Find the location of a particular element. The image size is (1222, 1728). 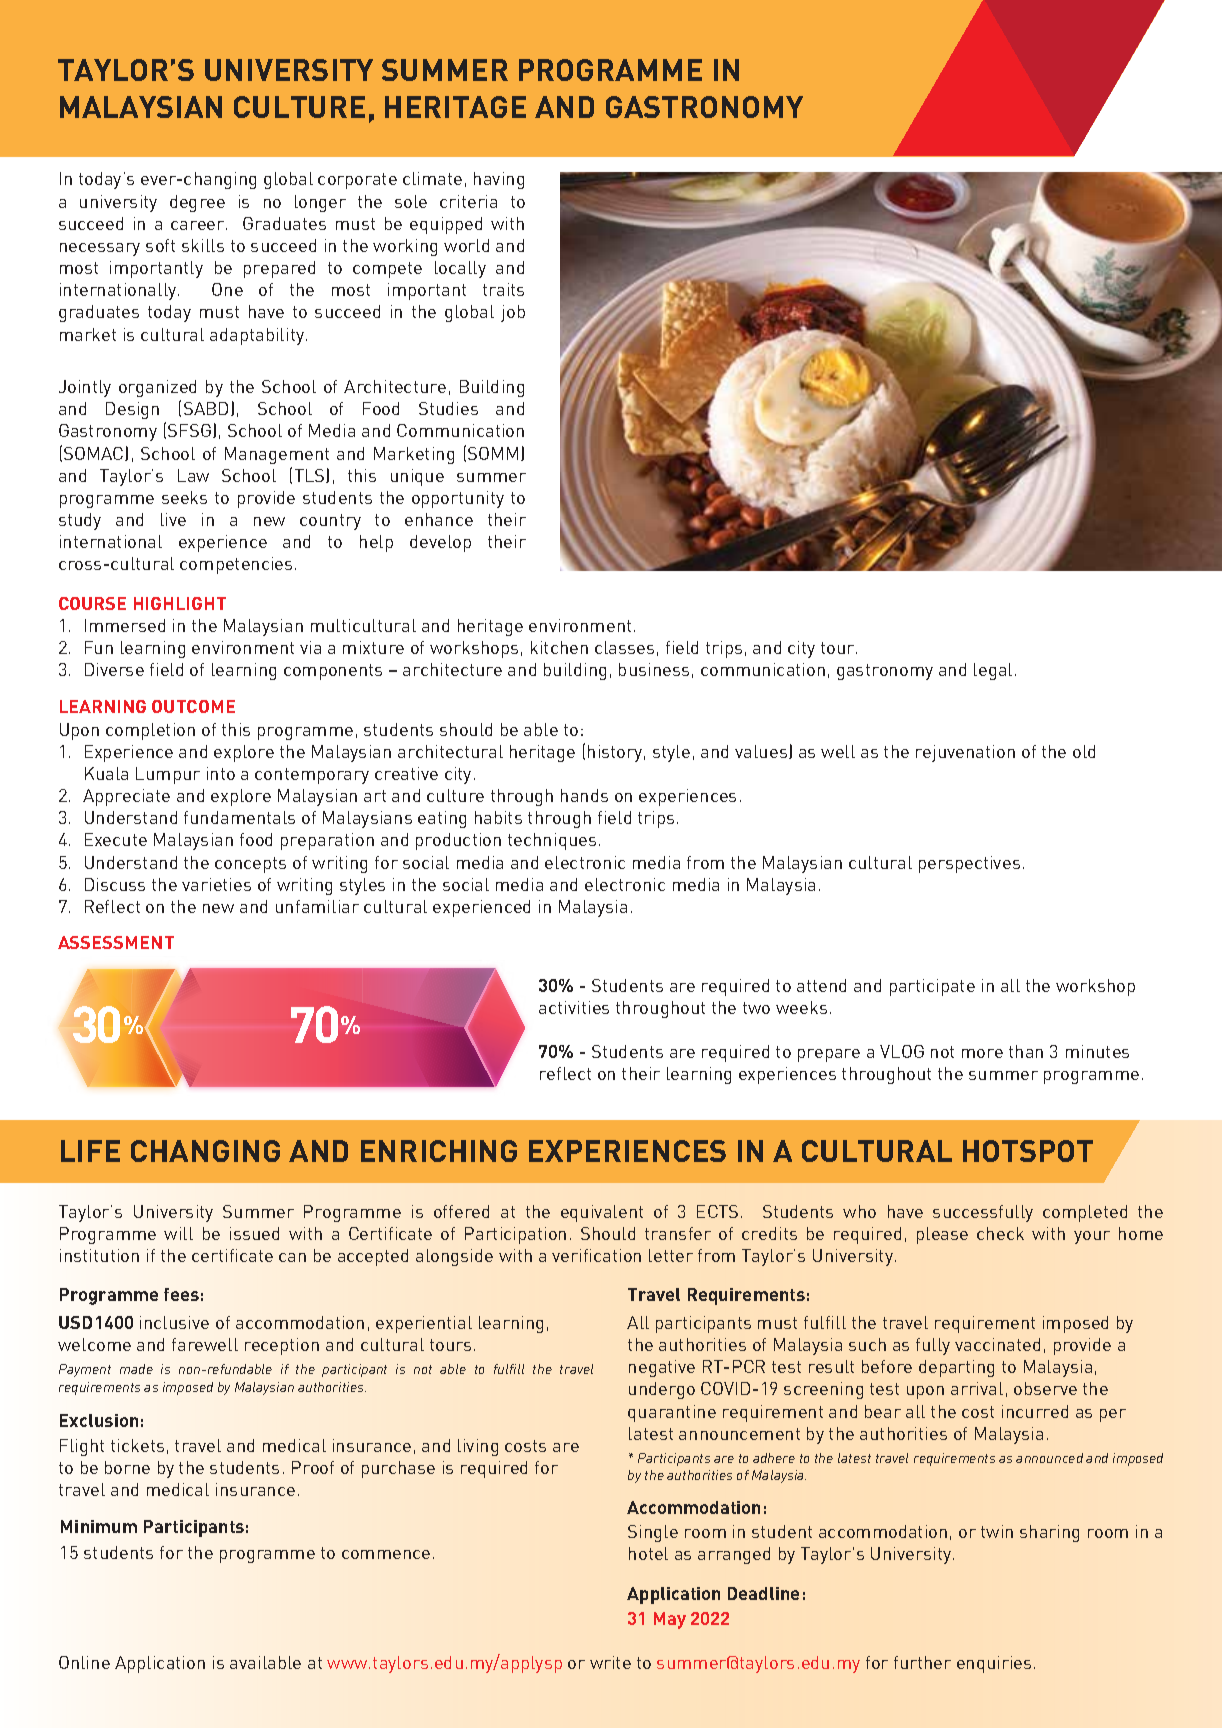

Online is located at coordinates (84, 1662).
